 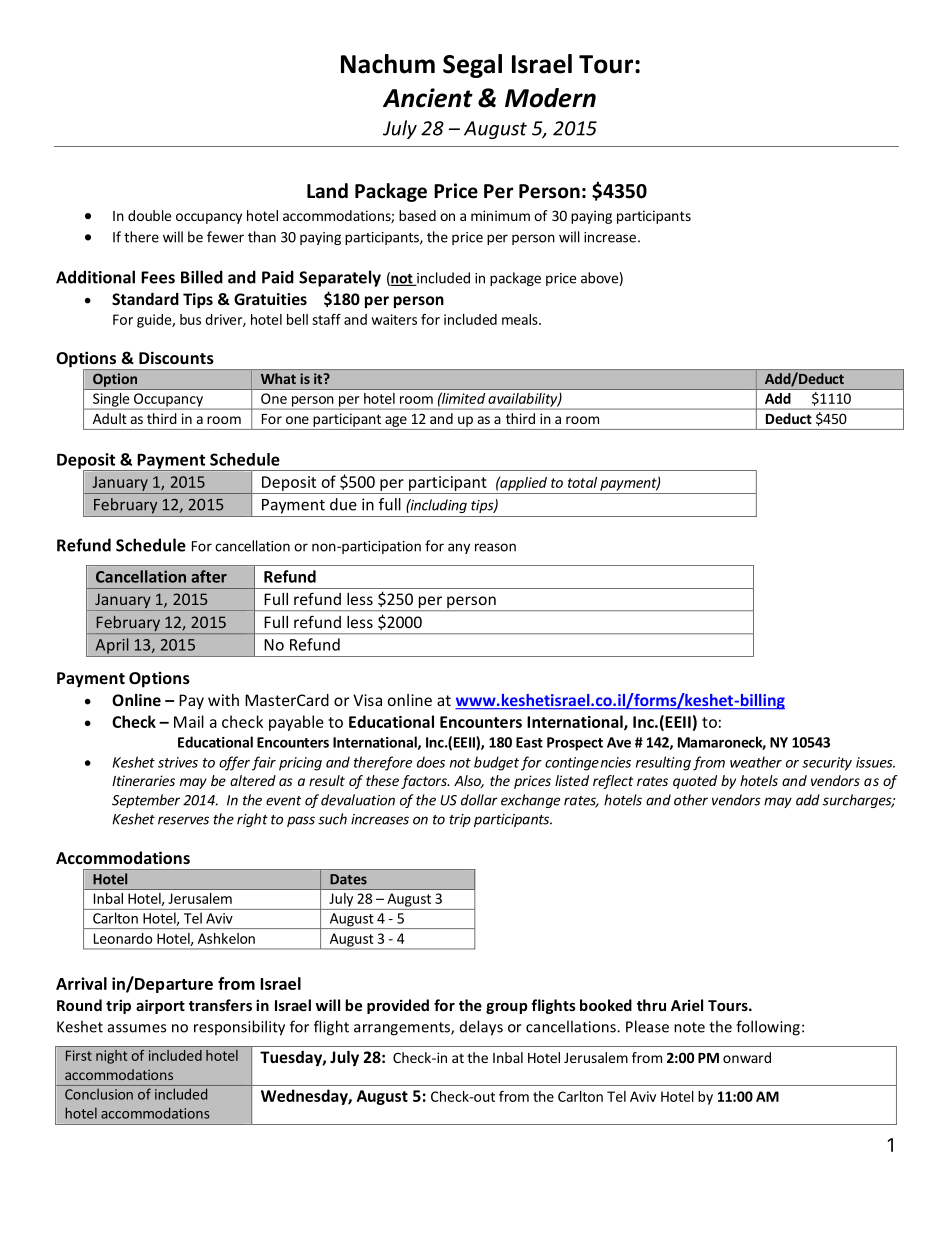 What do you see at coordinates (178, 762) in the page?
I see `strives` at bounding box center [178, 762].
